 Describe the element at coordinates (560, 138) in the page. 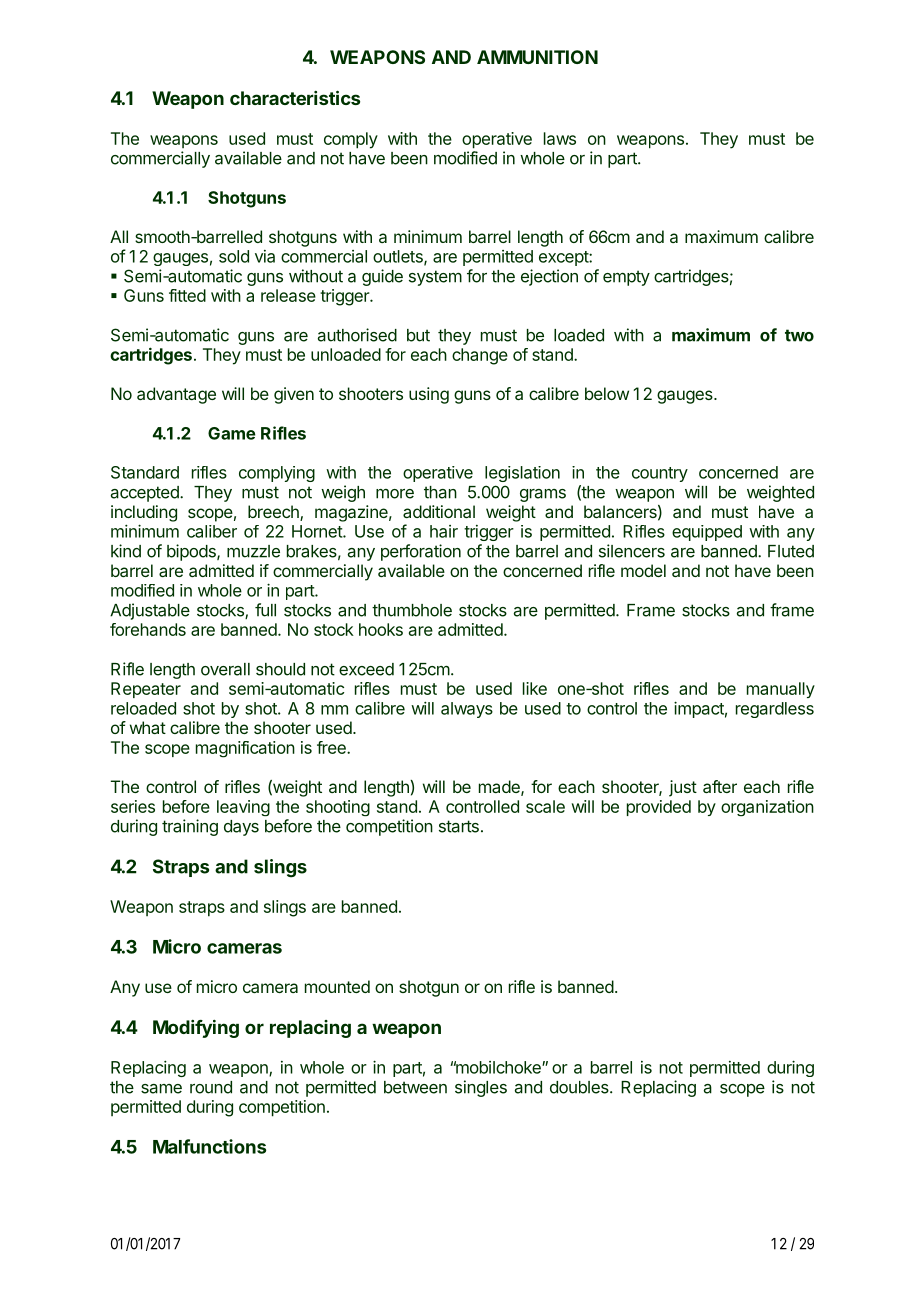

I see `laws` at that location.
